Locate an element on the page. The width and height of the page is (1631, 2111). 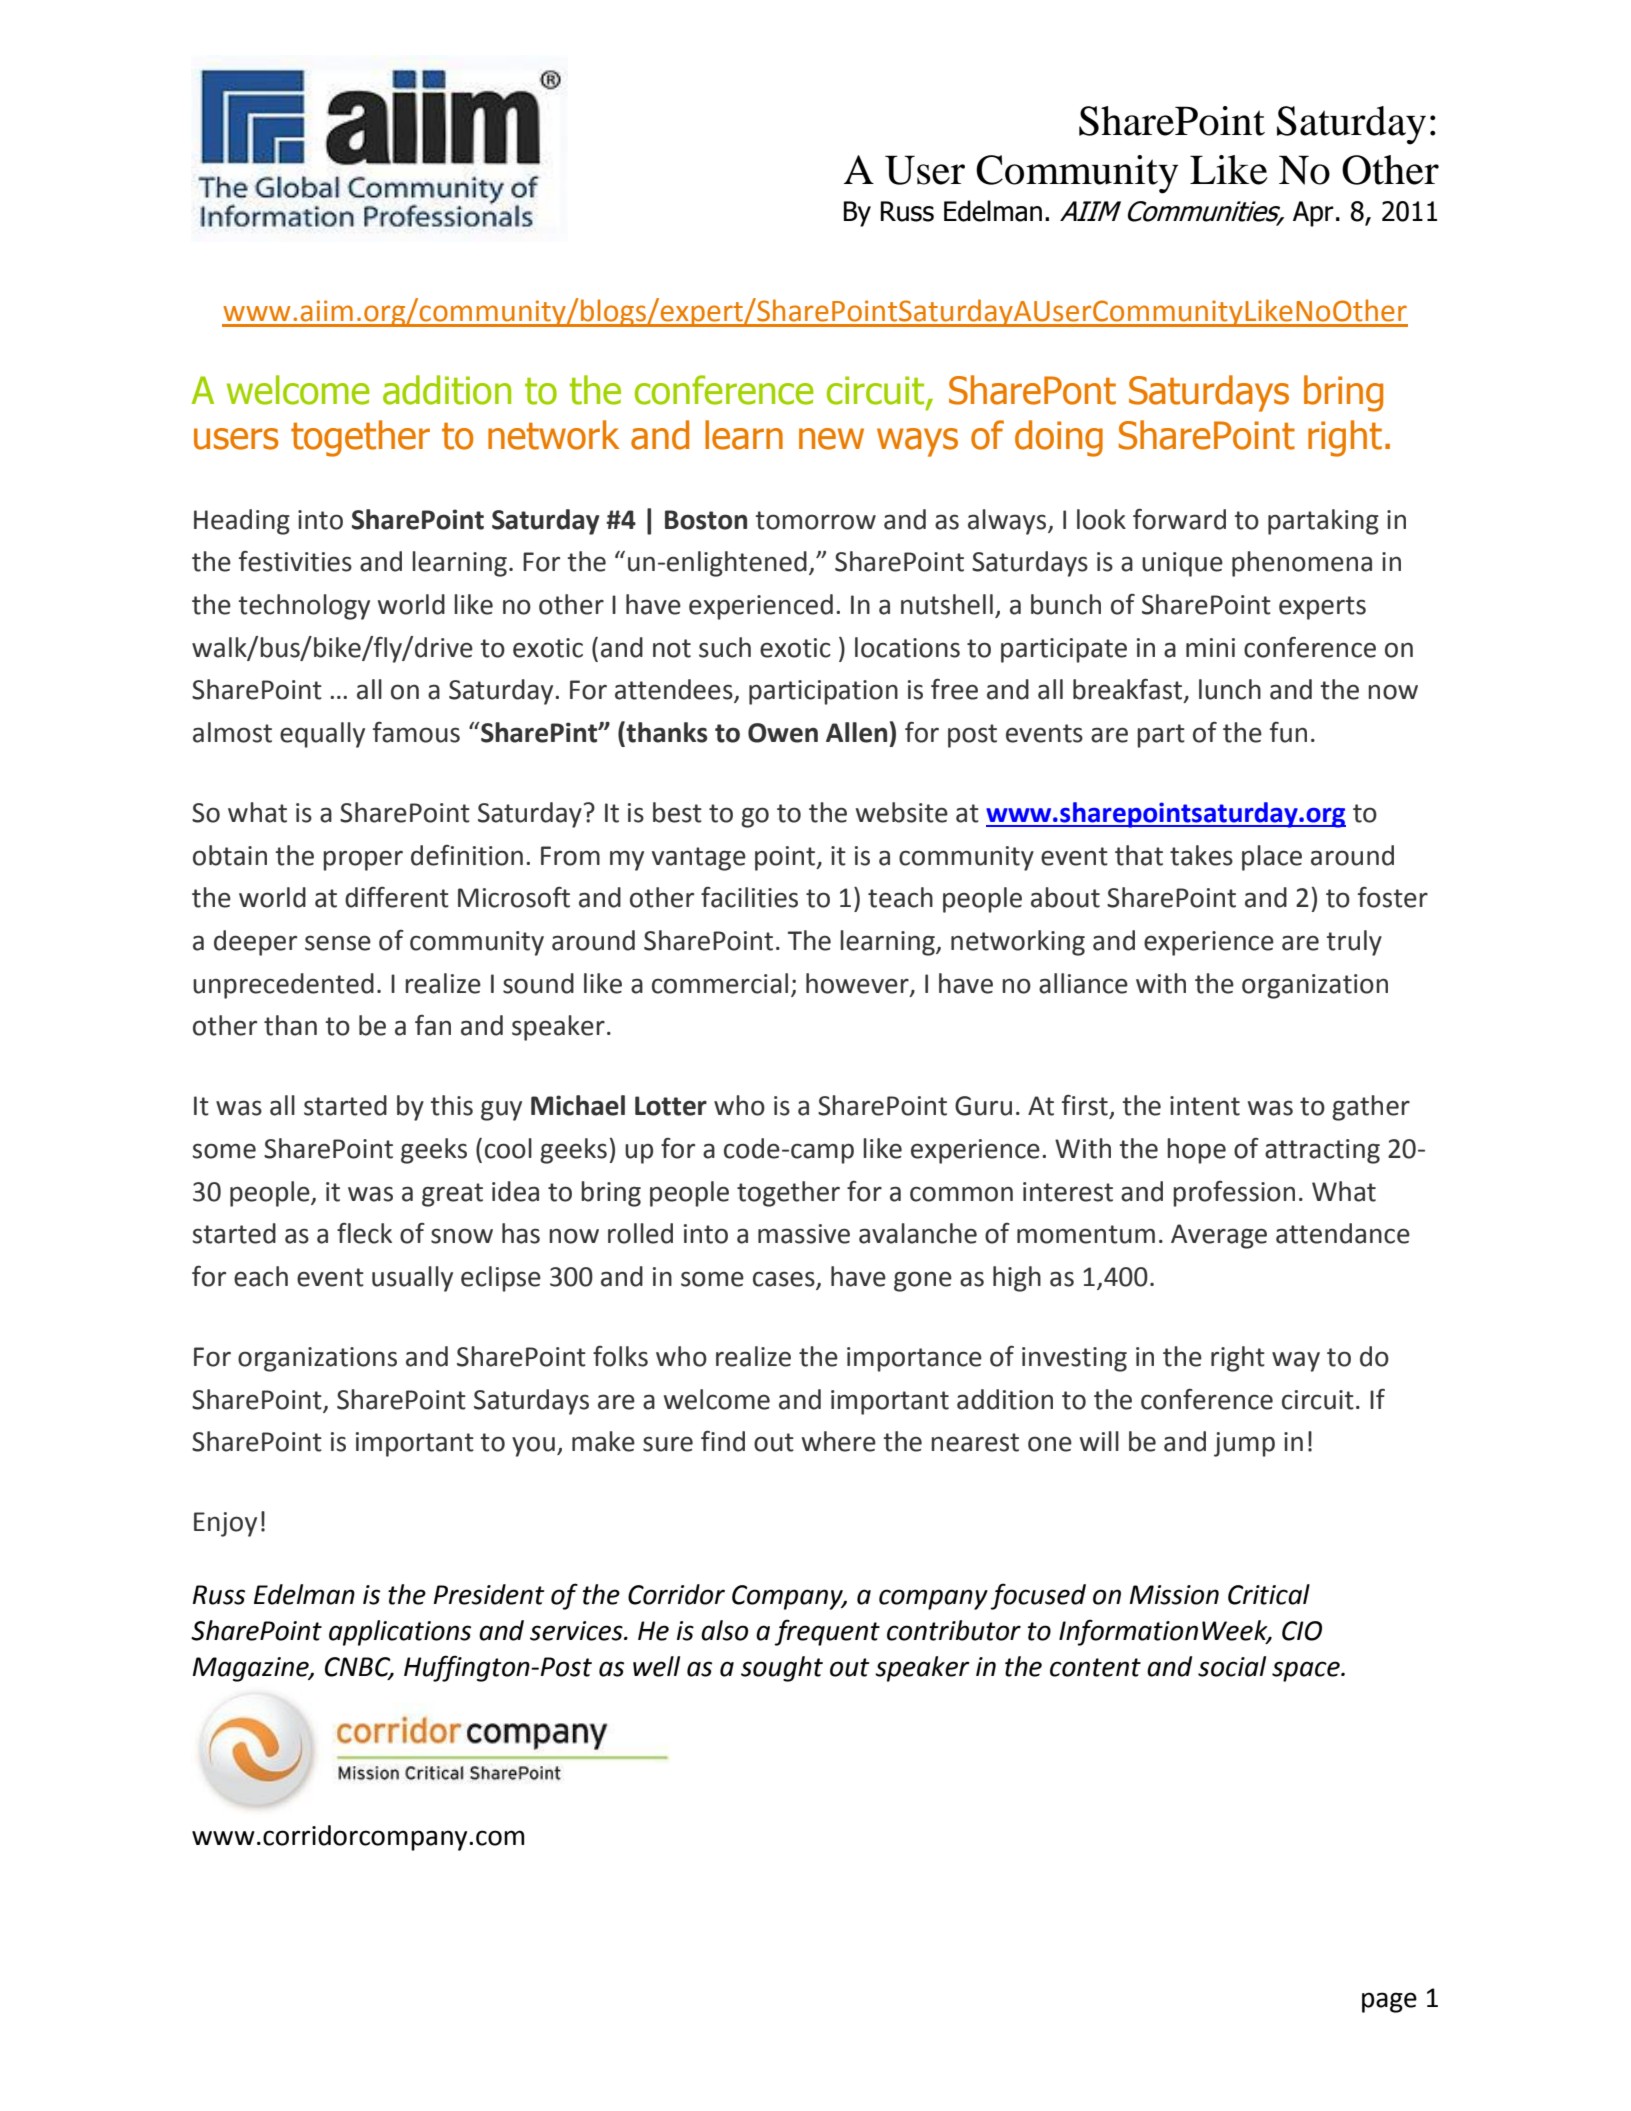
Average is located at coordinates (1219, 1236).
